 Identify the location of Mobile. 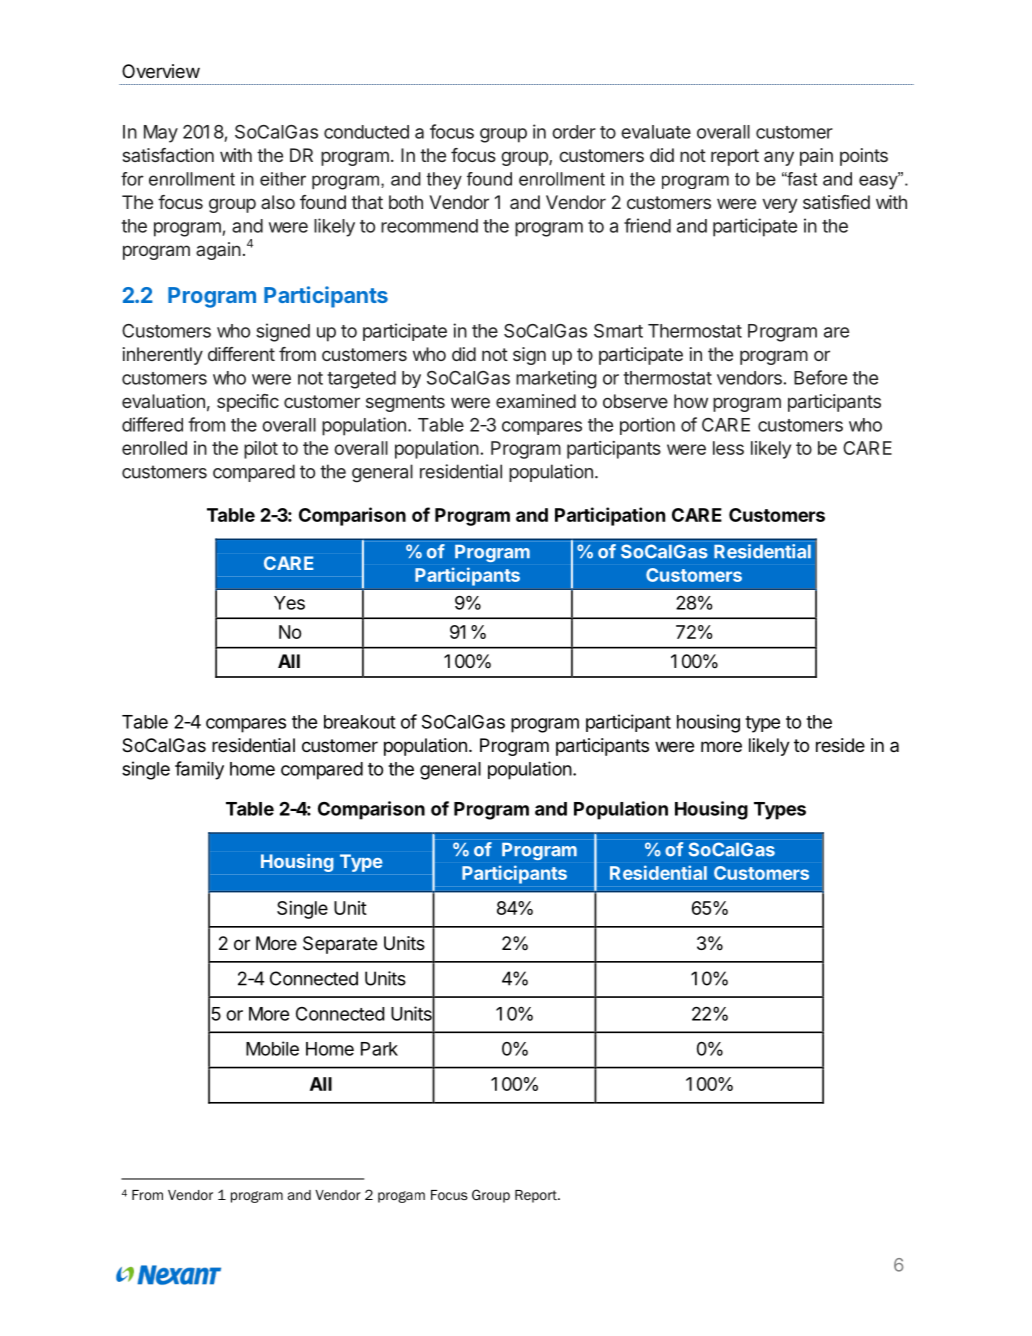
(272, 1048).
